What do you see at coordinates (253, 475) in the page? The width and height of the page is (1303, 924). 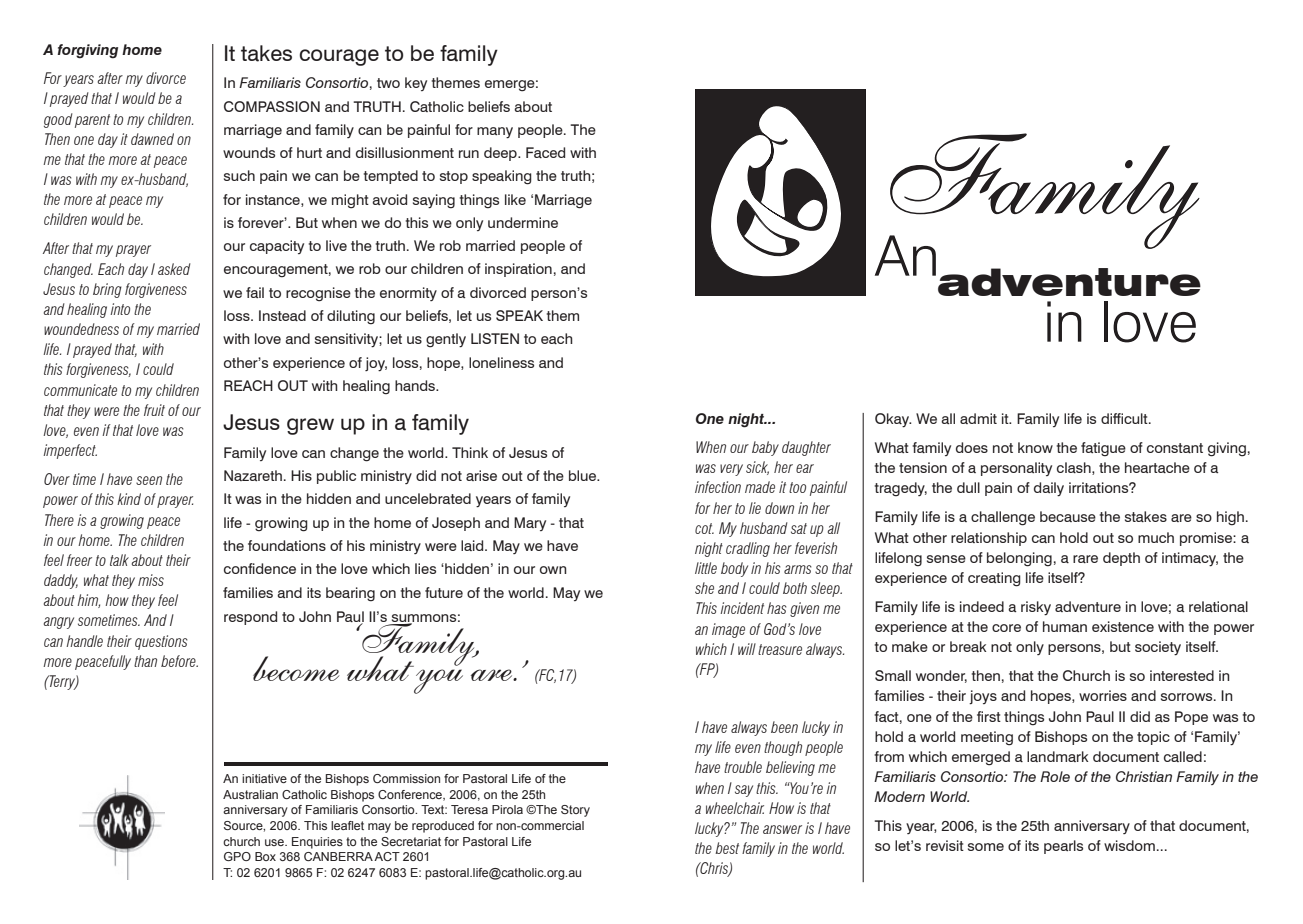 I see `Nazareth` at bounding box center [253, 475].
